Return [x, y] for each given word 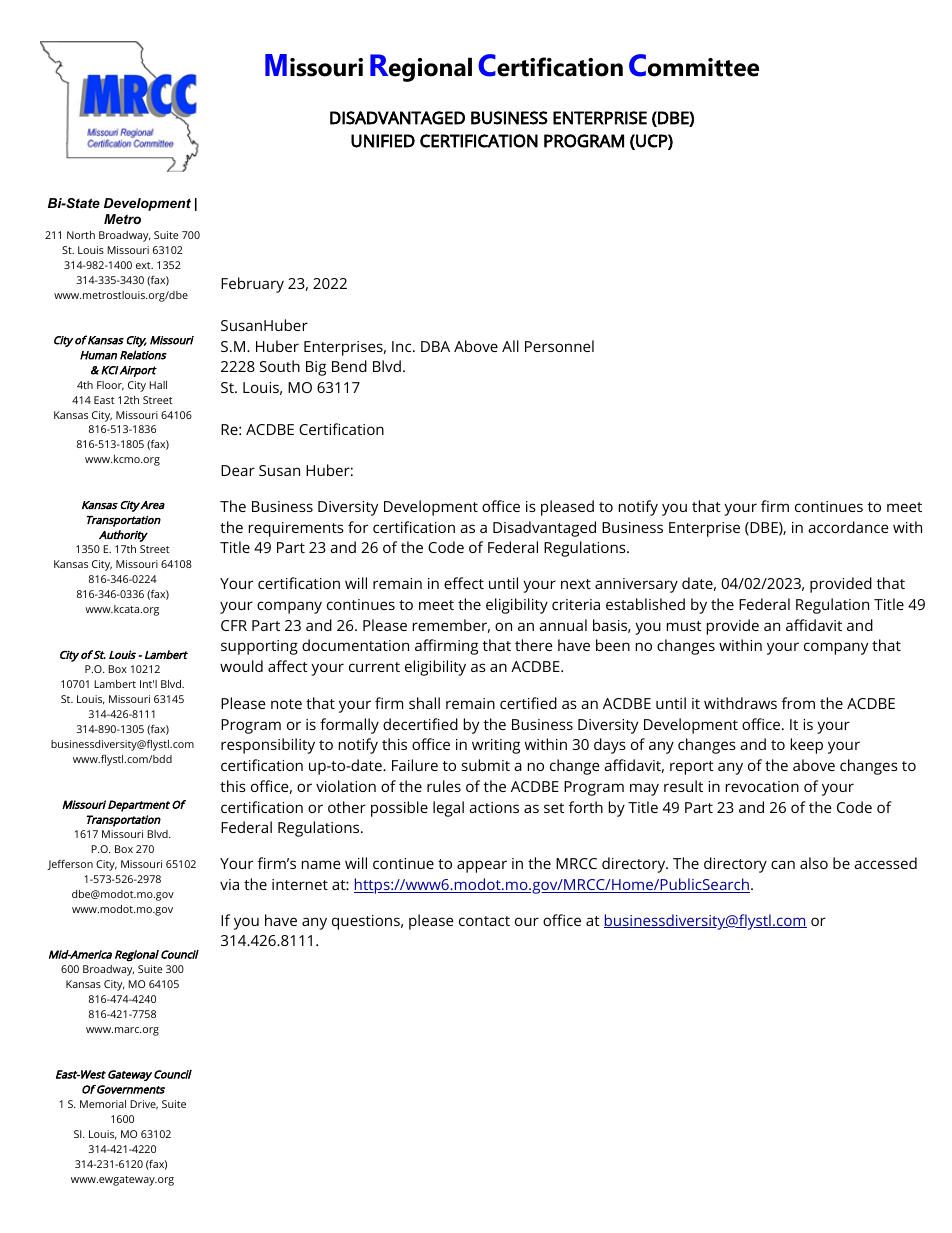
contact [484, 921]
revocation [762, 786]
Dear [238, 470]
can [783, 864]
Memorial [103, 1104]
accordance [848, 527]
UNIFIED [383, 141]
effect [464, 583]
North [81, 235]
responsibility [268, 746]
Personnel [559, 346]
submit [486, 765]
